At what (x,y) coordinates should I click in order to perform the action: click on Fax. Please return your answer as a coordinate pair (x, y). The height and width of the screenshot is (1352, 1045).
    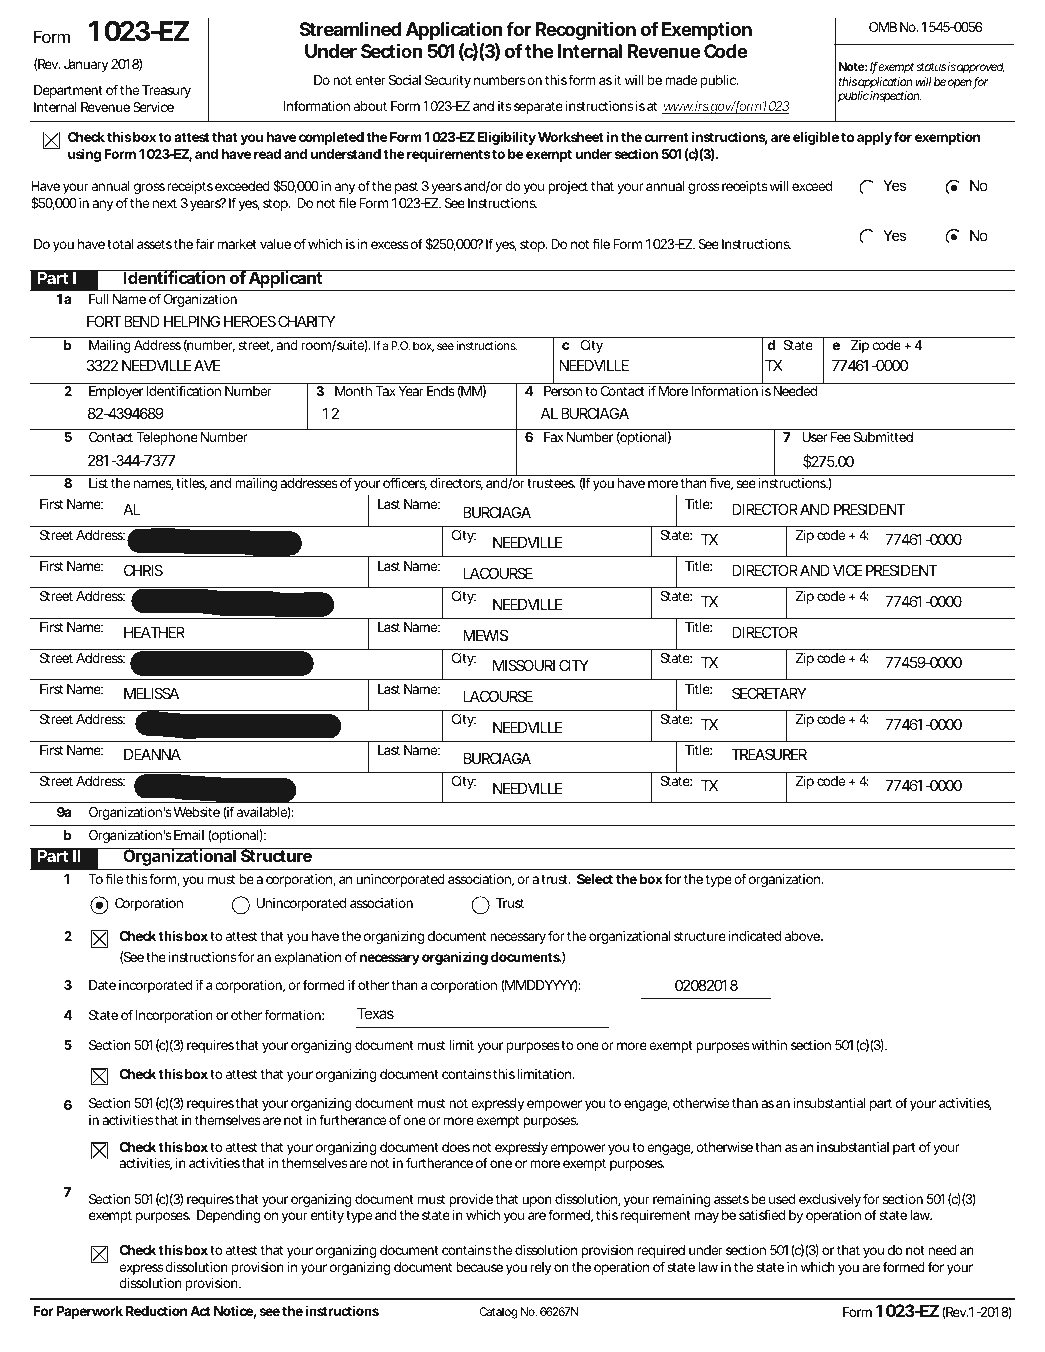
    Looking at the image, I should click on (554, 437).
